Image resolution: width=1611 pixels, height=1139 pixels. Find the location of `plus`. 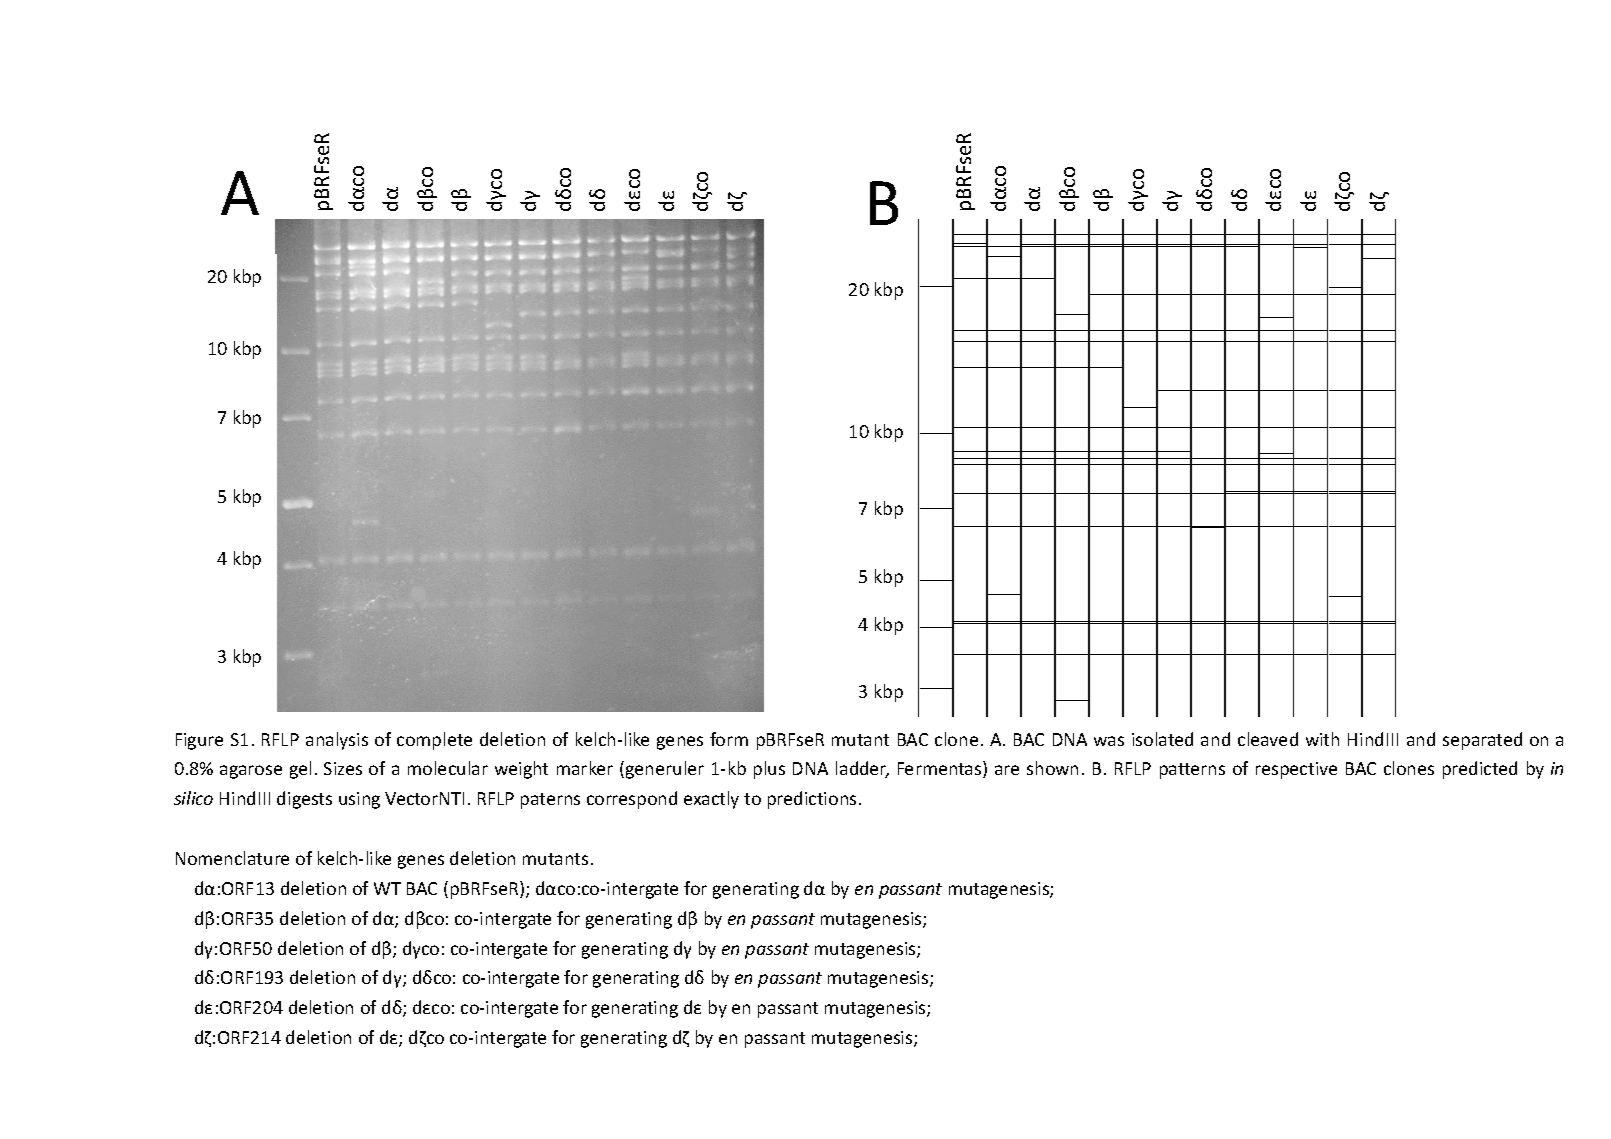

plus is located at coordinates (769, 770).
